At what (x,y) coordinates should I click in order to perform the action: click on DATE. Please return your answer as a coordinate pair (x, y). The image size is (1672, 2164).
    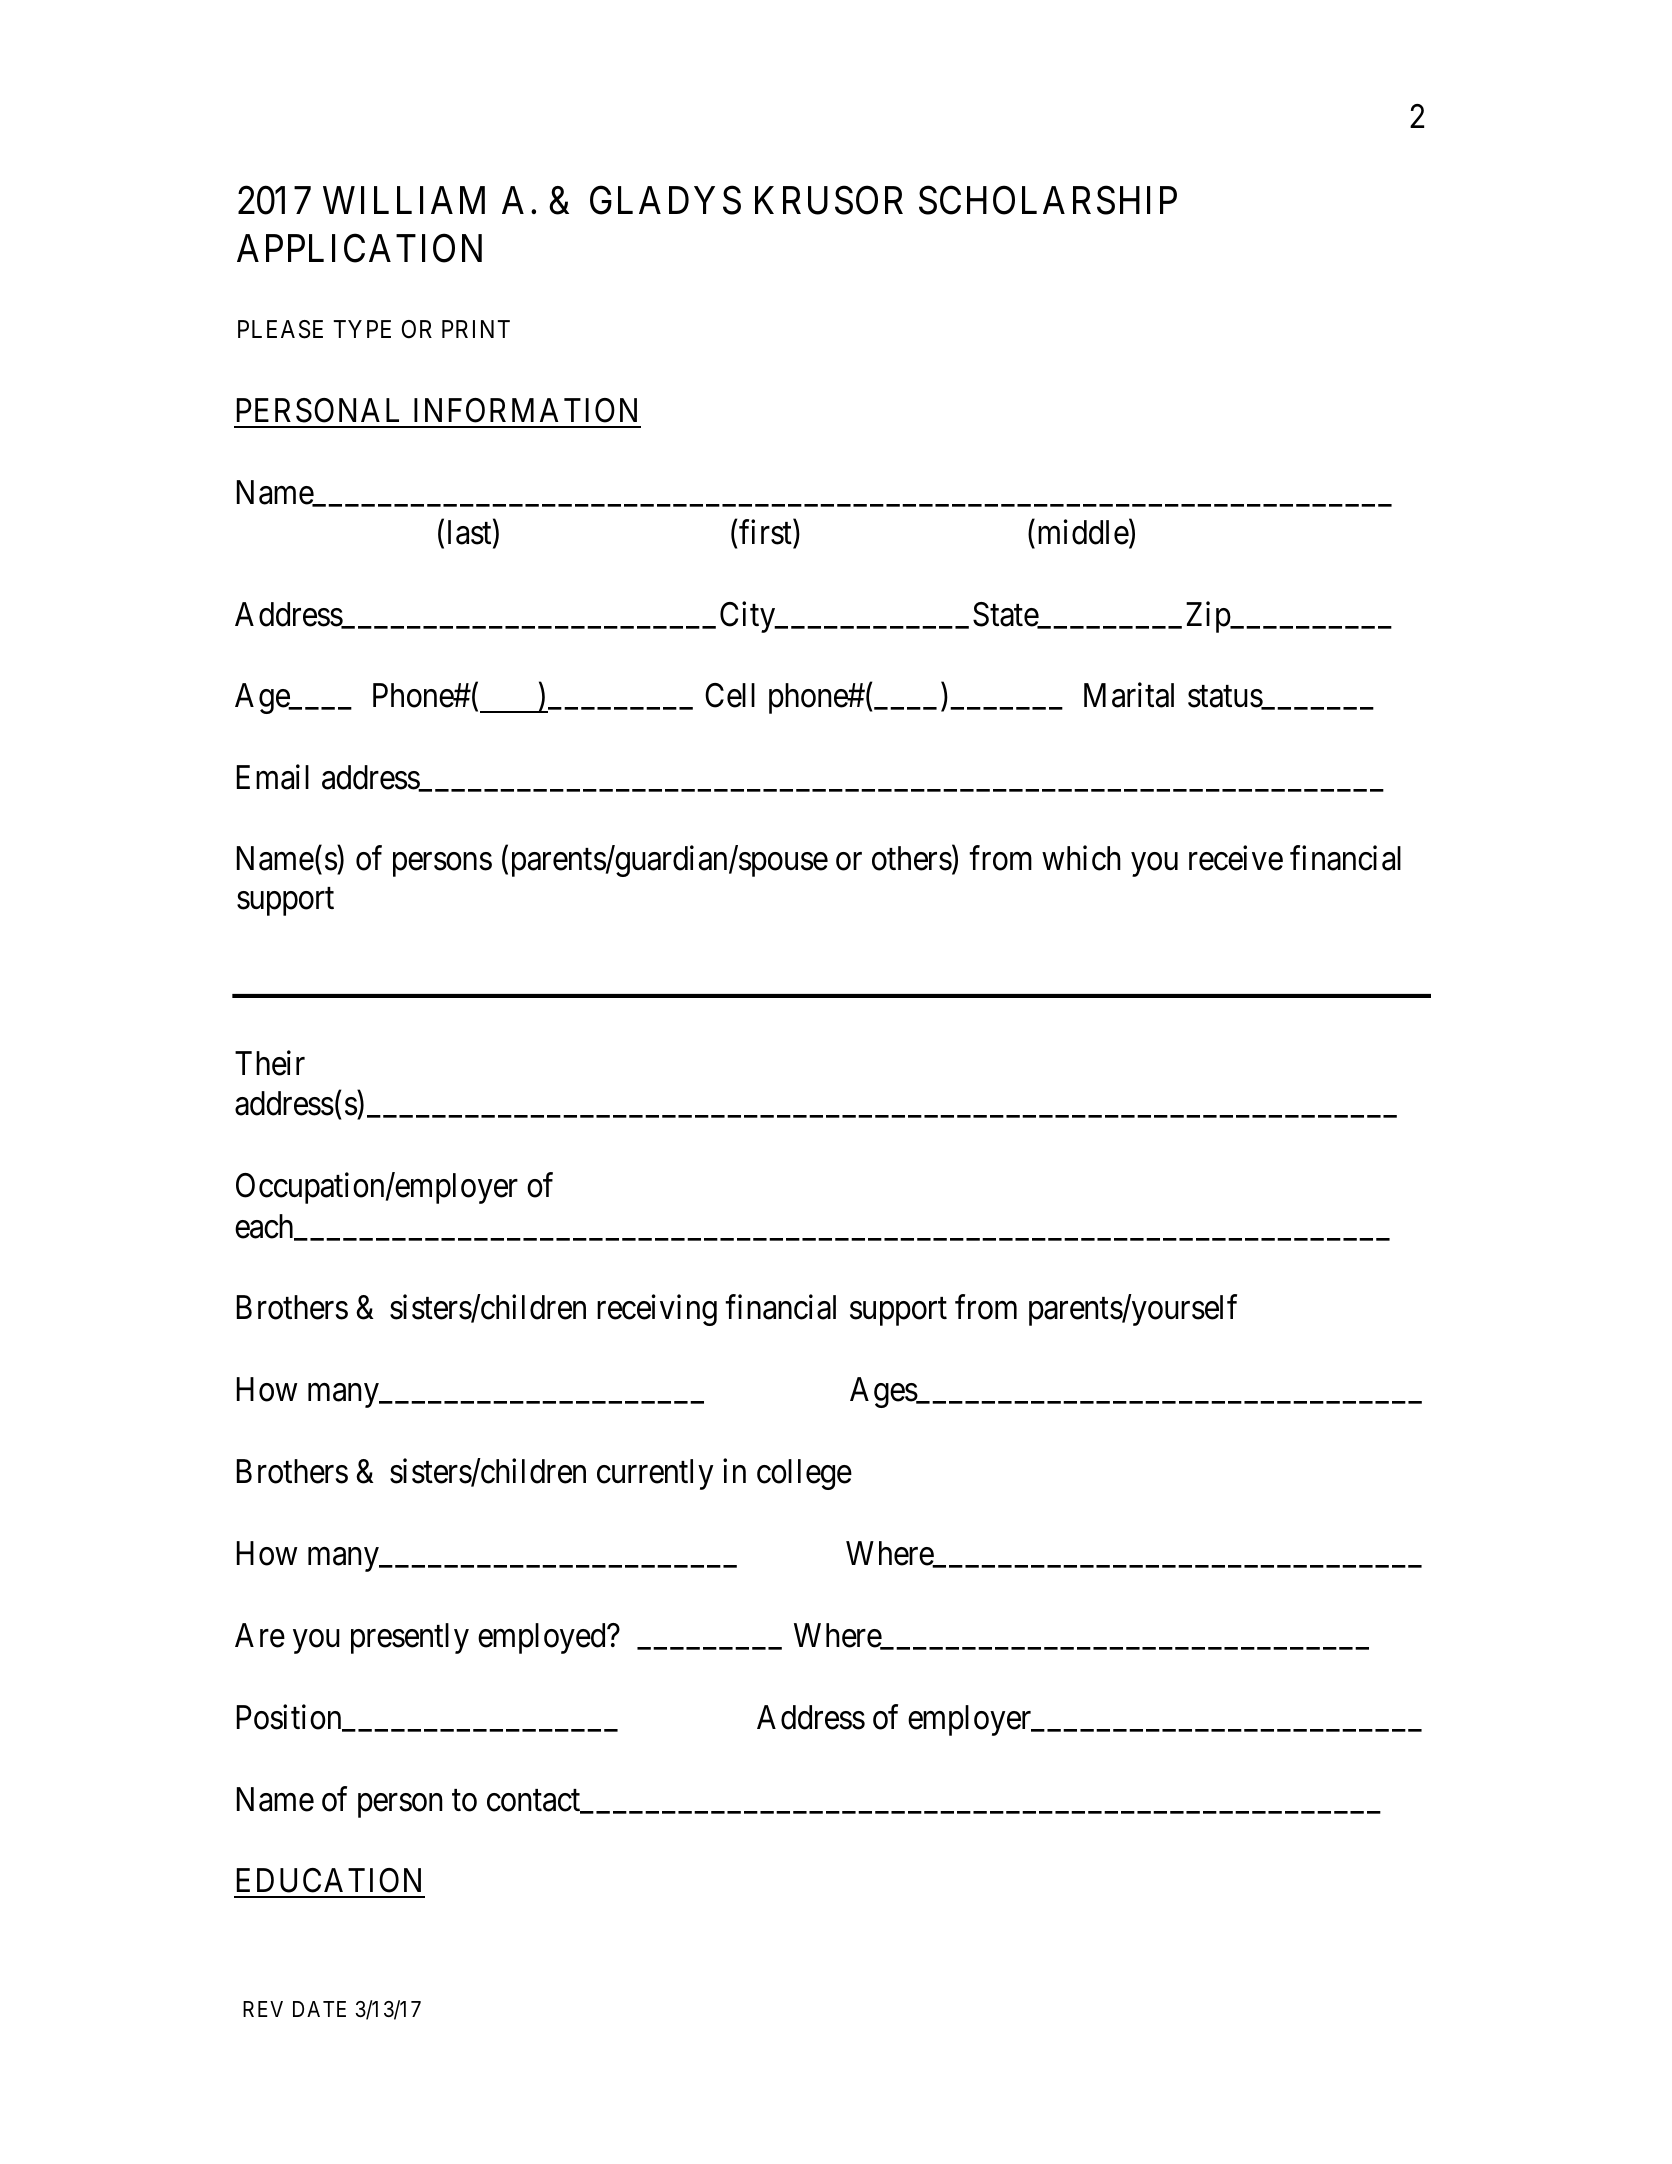
    Looking at the image, I should click on (319, 2009).
